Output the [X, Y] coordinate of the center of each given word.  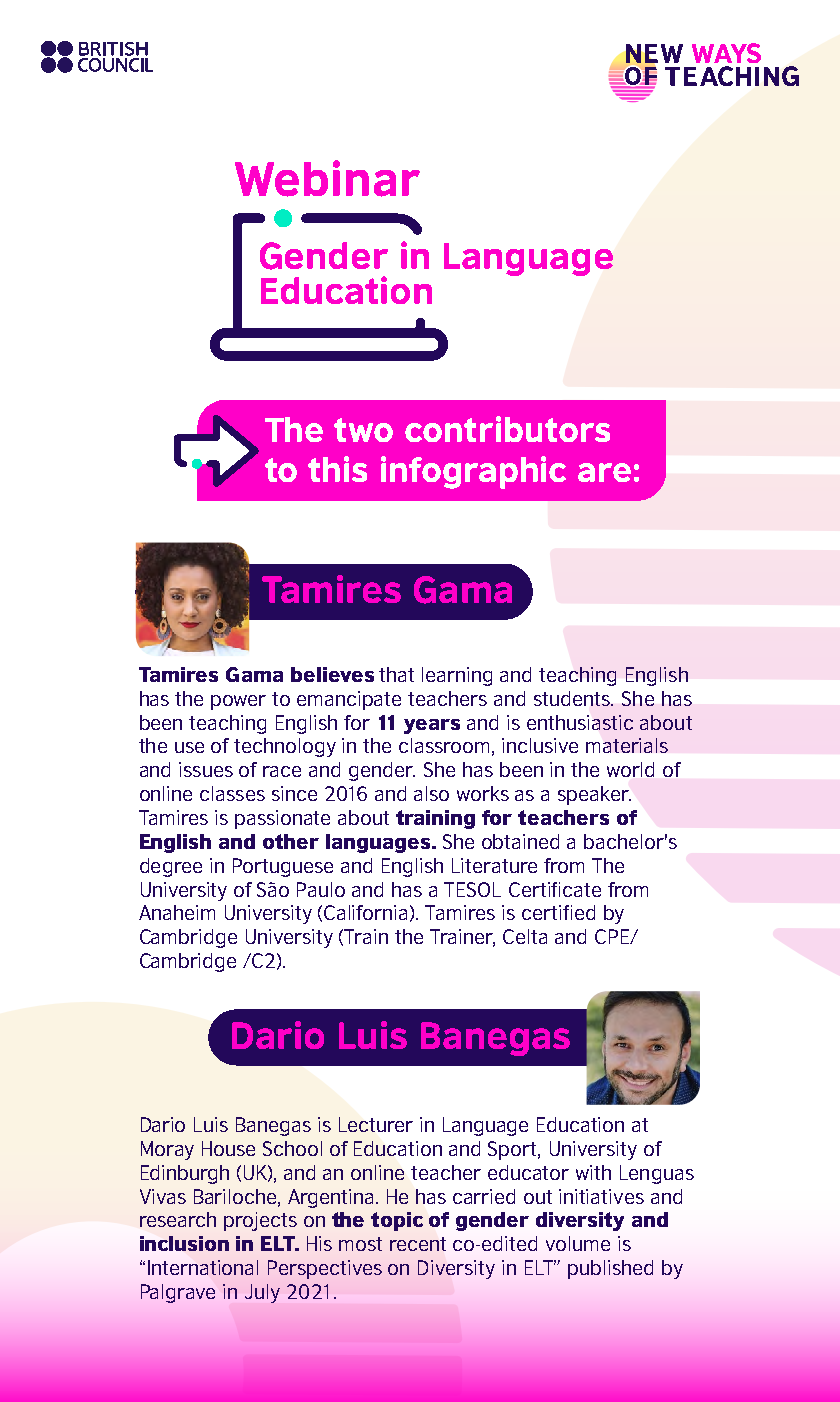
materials [627, 745]
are [604, 472]
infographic [473, 472]
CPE [613, 936]
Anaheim [177, 912]
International [203, 1267]
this [337, 469]
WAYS [726, 53]
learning [457, 676]
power [238, 702]
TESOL [472, 889]
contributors [507, 429]
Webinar [327, 178]
